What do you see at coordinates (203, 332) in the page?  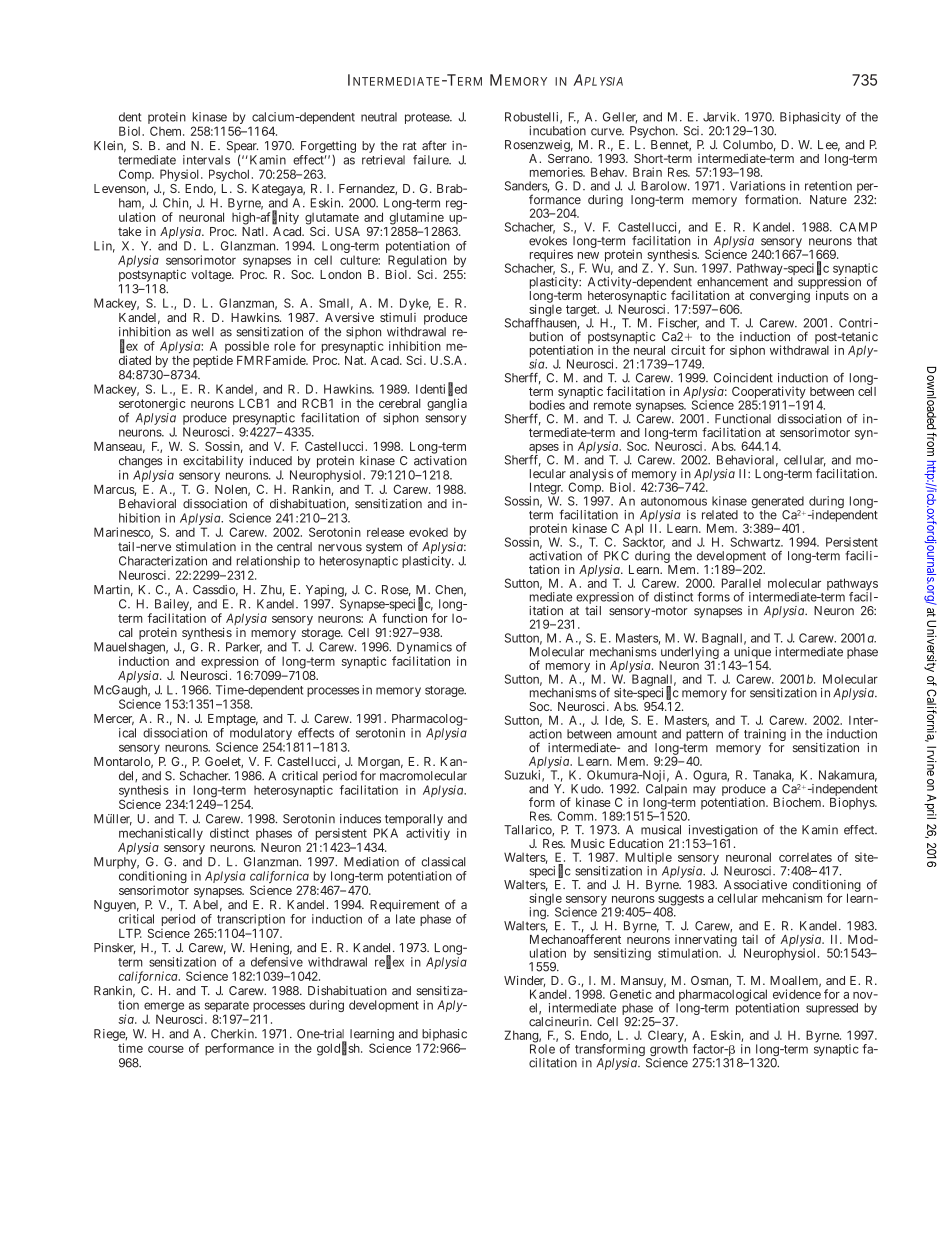 I see `well` at bounding box center [203, 332].
